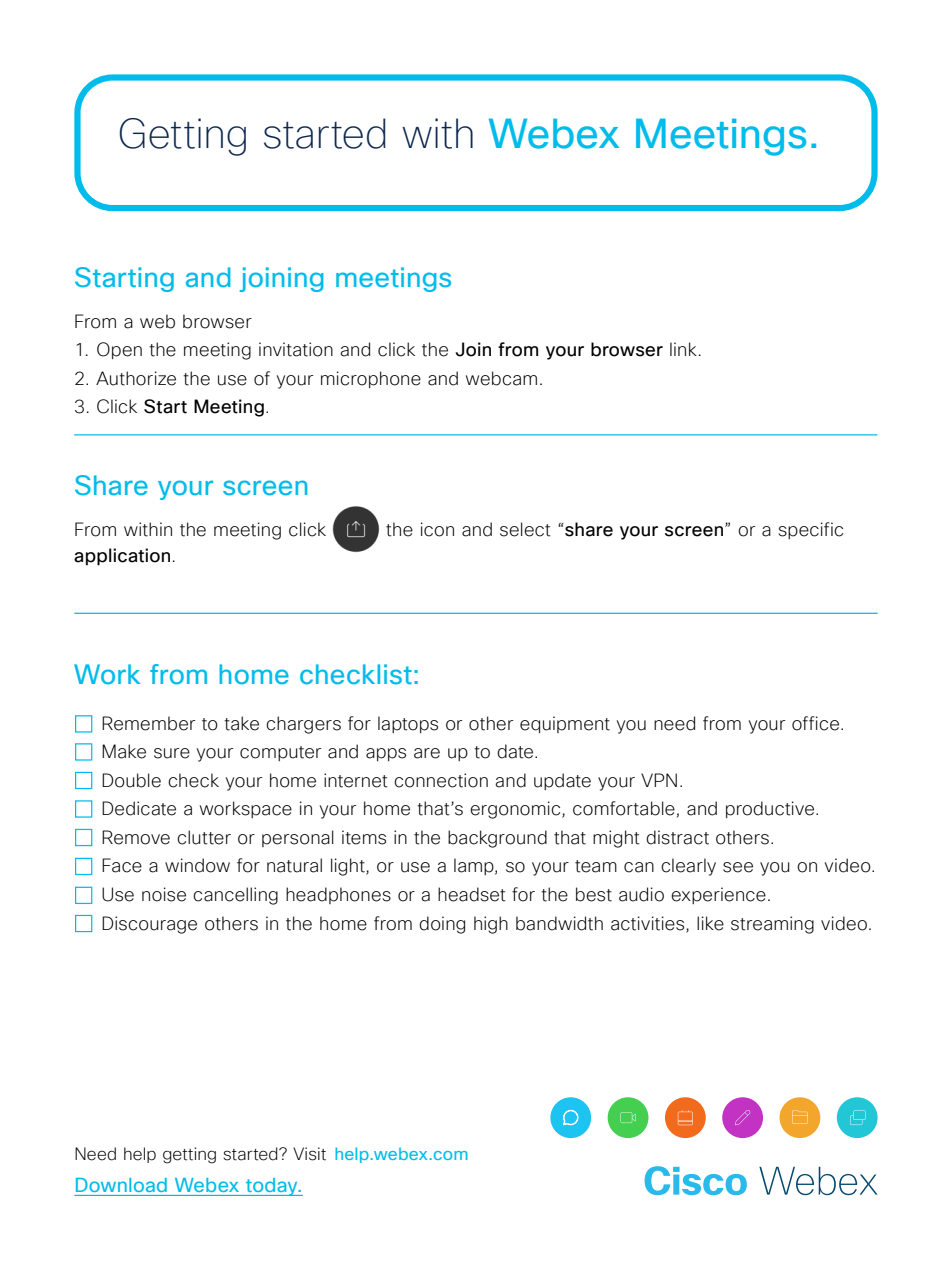  I want to click on Visit, so click(309, 1154).
